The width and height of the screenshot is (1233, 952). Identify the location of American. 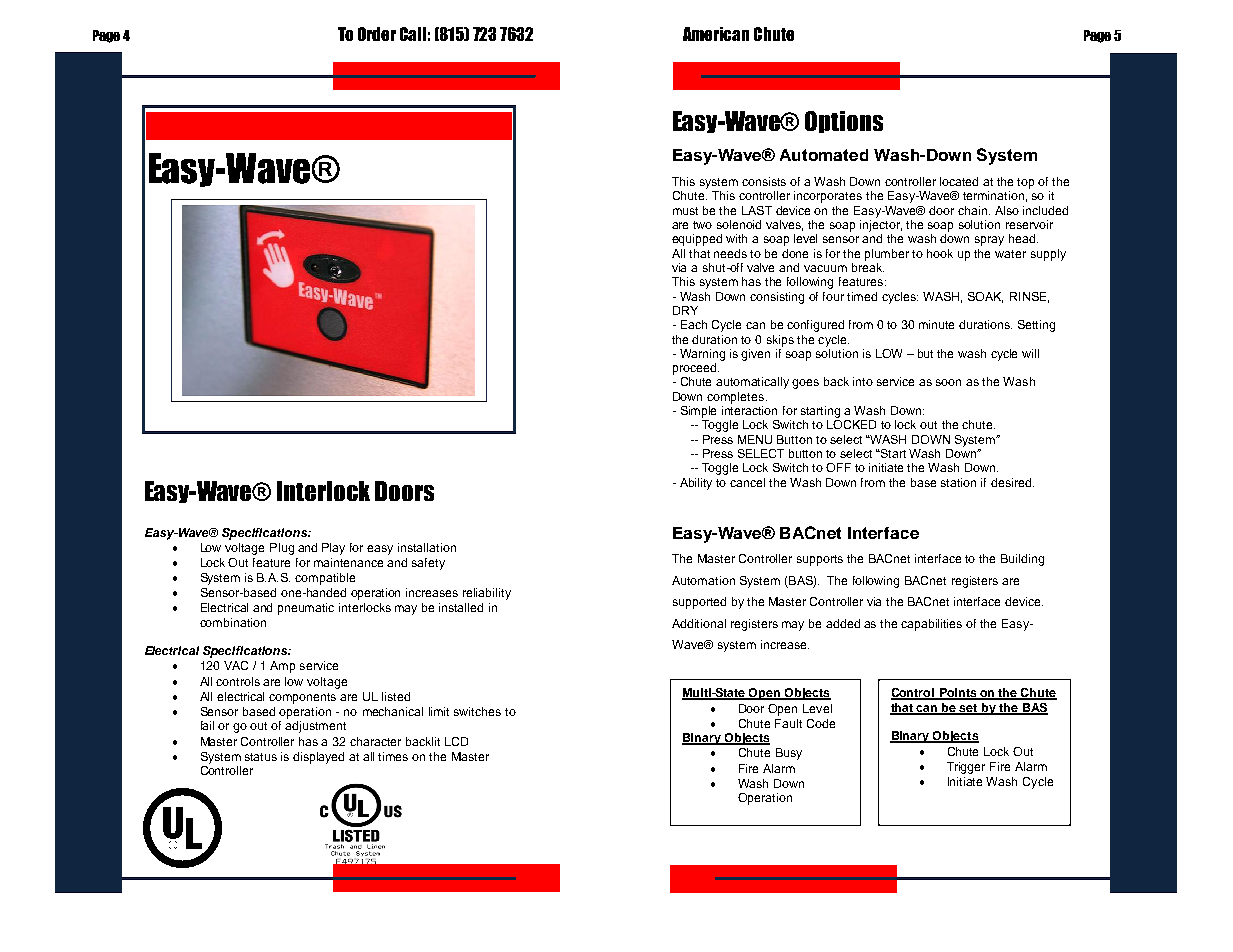
(716, 34).
